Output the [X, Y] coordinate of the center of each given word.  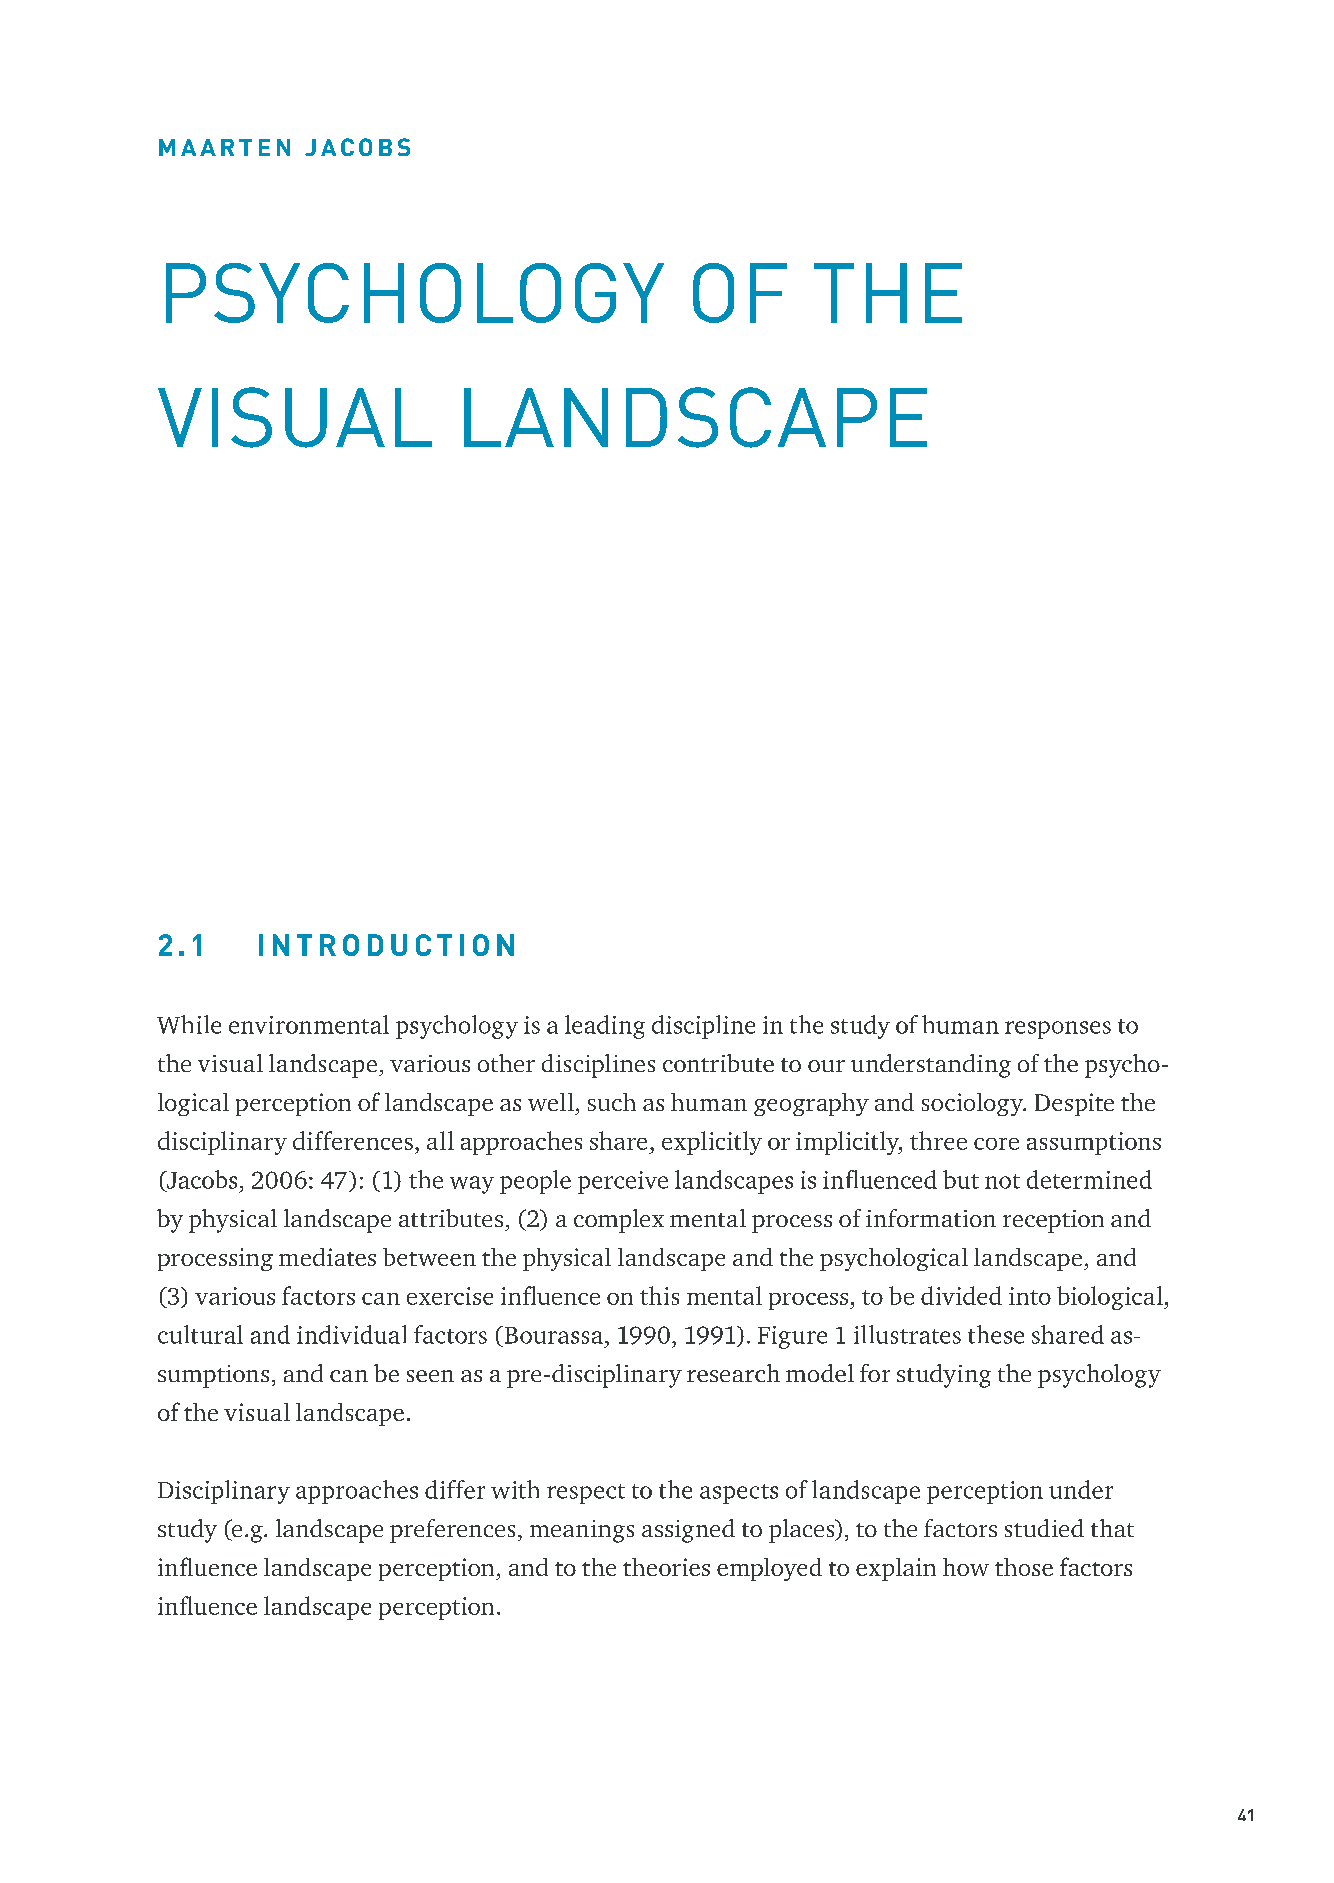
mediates [327, 1257]
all [440, 1140]
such [612, 1102]
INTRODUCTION [386, 945]
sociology [974, 1104]
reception [1053, 1221]
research [733, 1373]
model [820, 1373]
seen [430, 1376]
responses [1058, 1030]
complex [619, 1221]
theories [666, 1567]
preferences [452, 1531]
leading [605, 1027]
